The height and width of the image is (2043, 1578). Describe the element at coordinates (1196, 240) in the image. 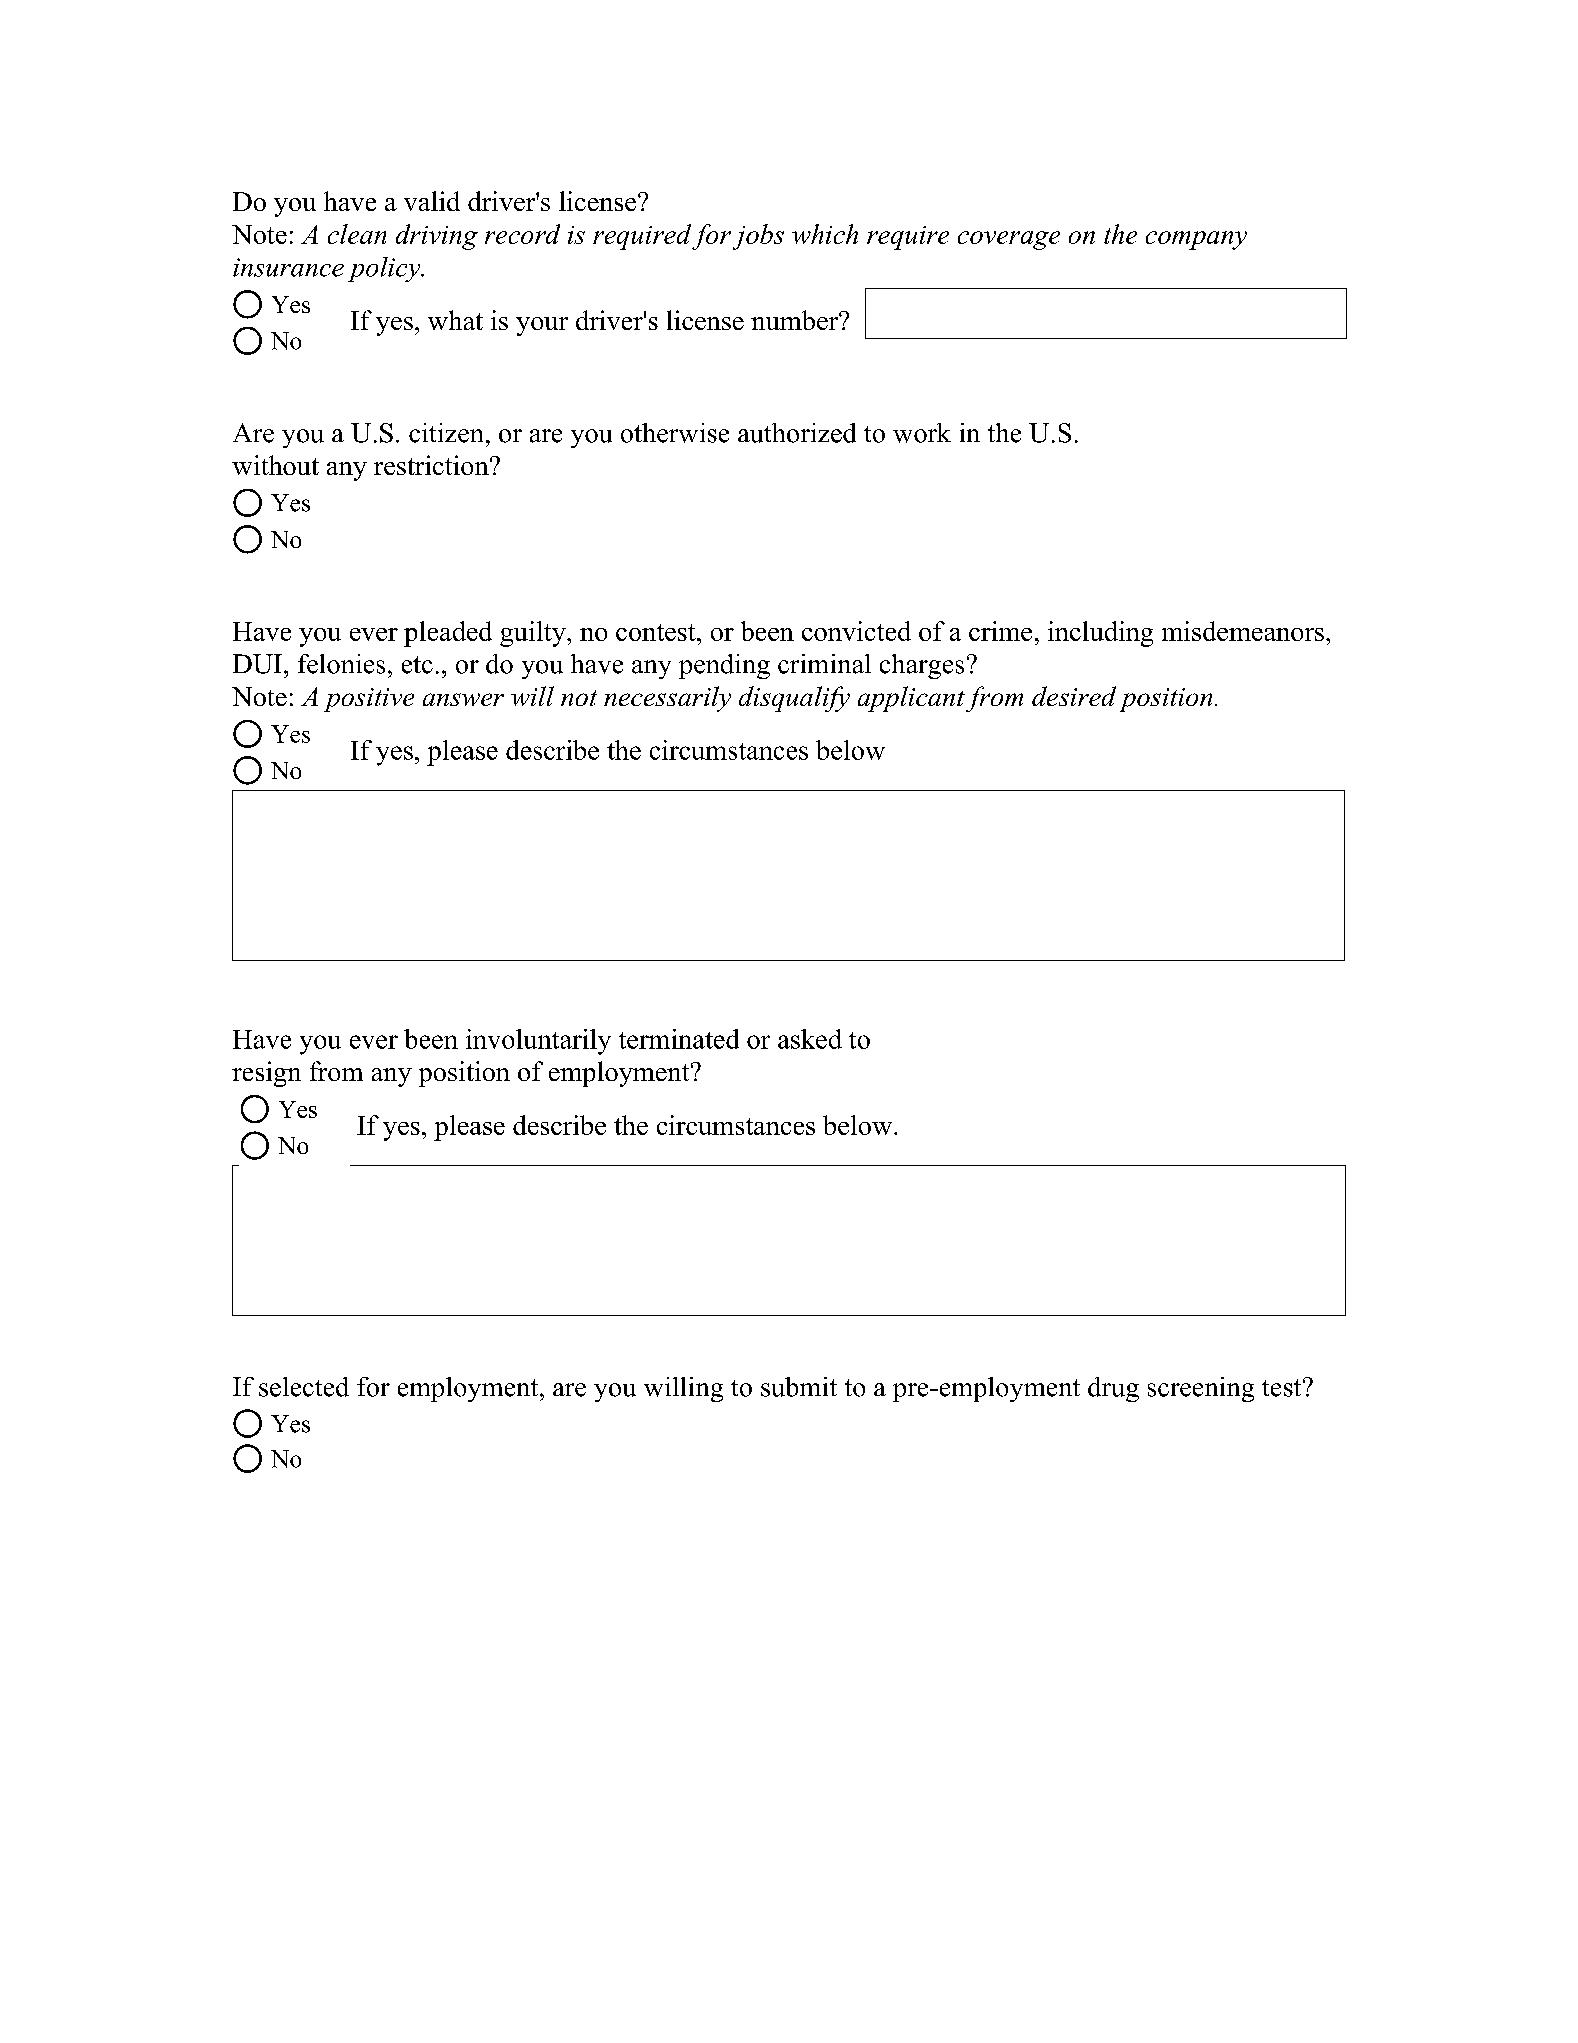

I see `company` at that location.
